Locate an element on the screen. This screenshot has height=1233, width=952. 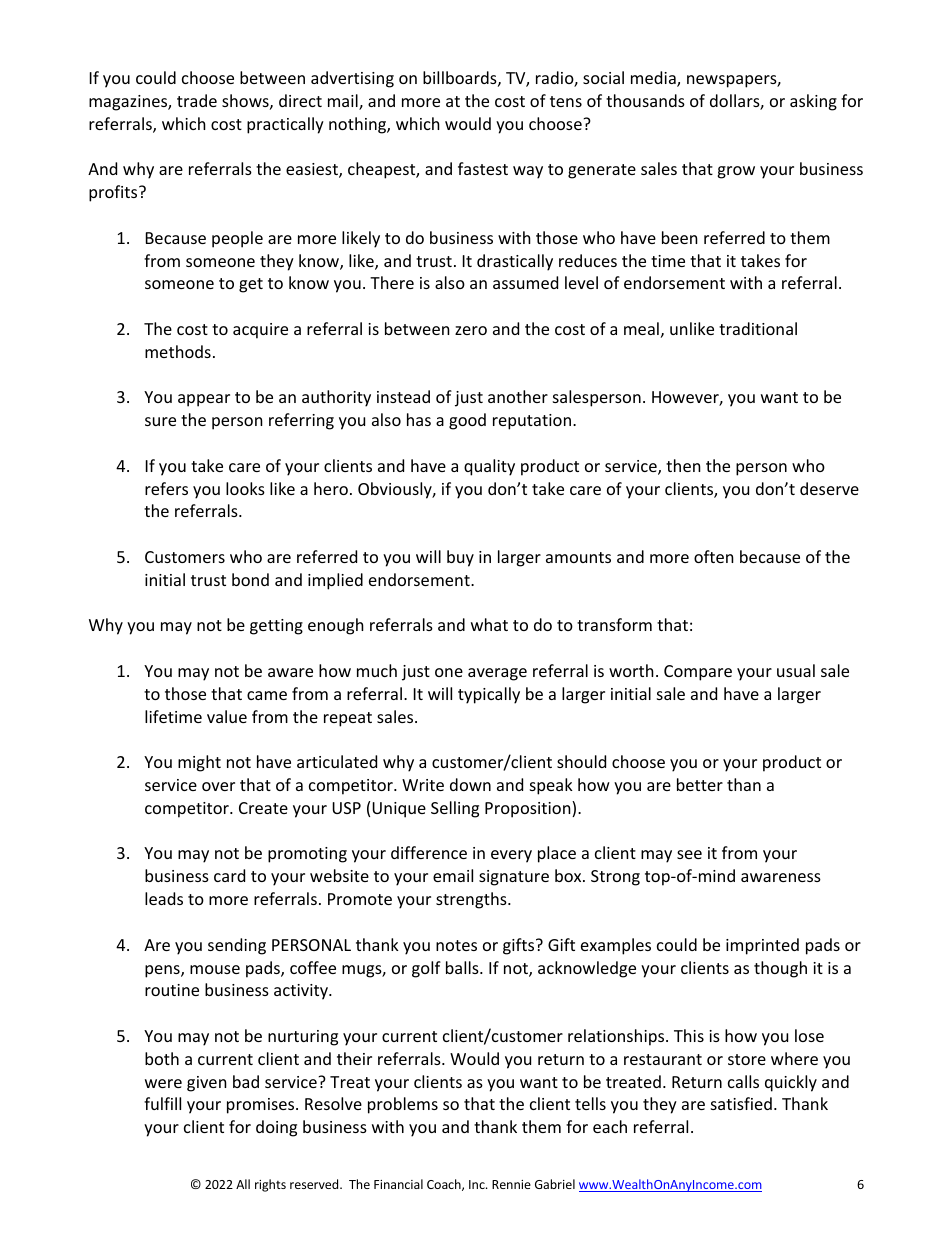
fastest is located at coordinates (483, 168).
